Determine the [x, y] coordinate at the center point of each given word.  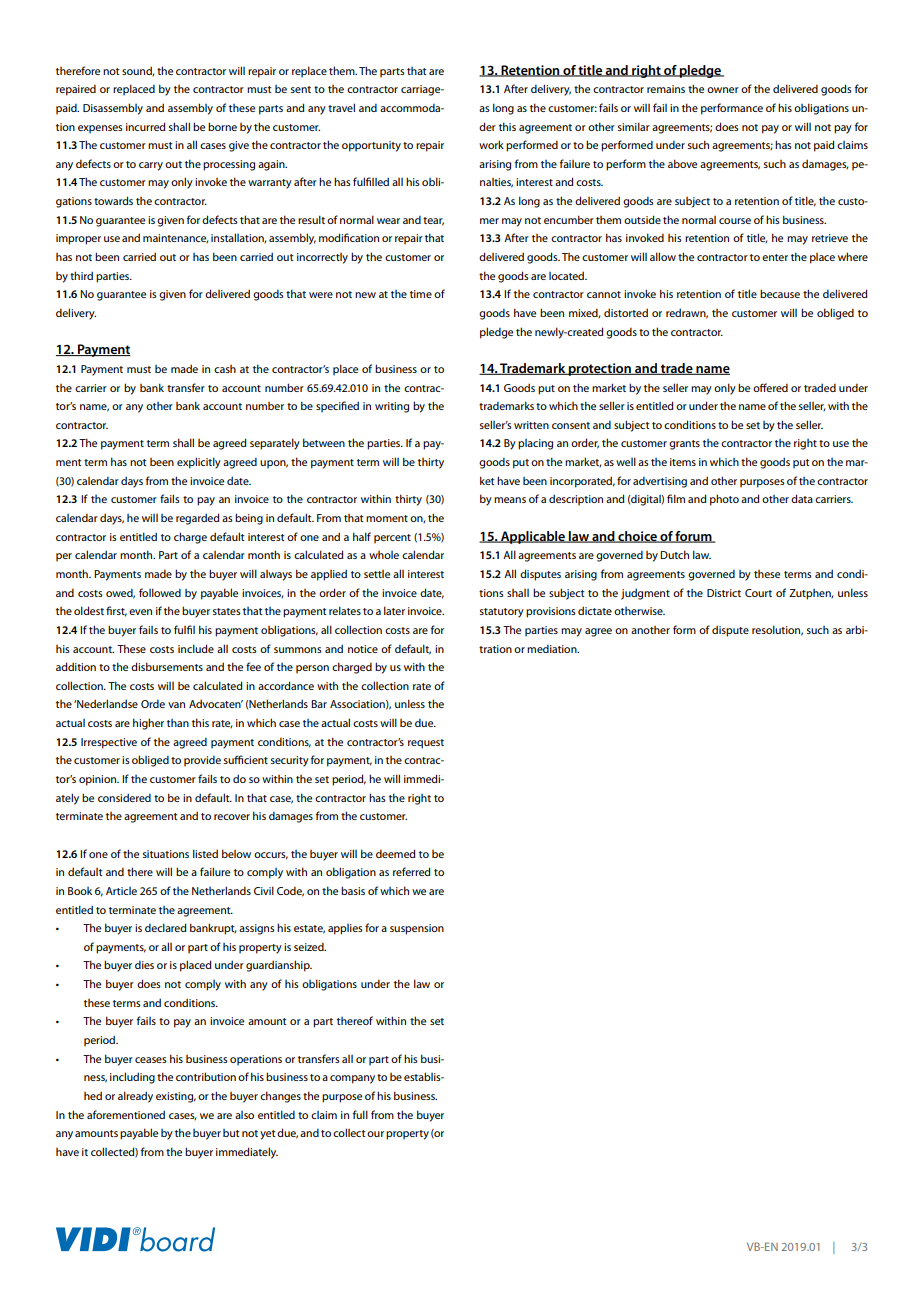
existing [176, 1097]
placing [535, 444]
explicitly [199, 463]
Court [758, 593]
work [491, 144]
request [426, 744]
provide [202, 760]
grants [684, 445]
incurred [145, 126]
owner [723, 90]
